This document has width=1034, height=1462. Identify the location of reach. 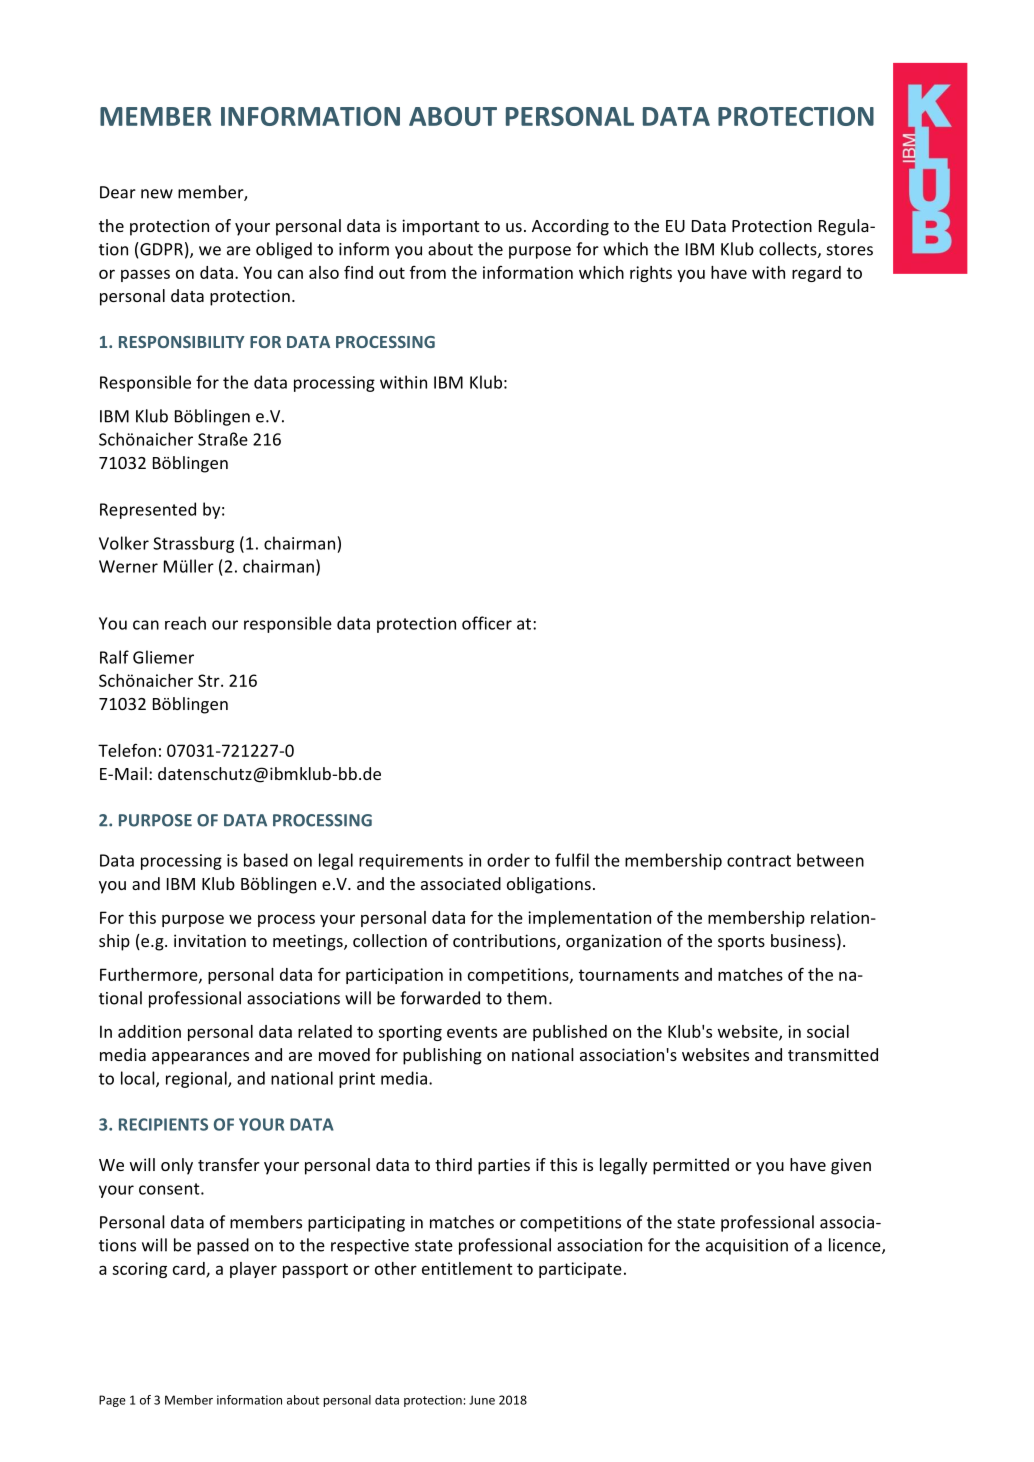
(185, 623).
